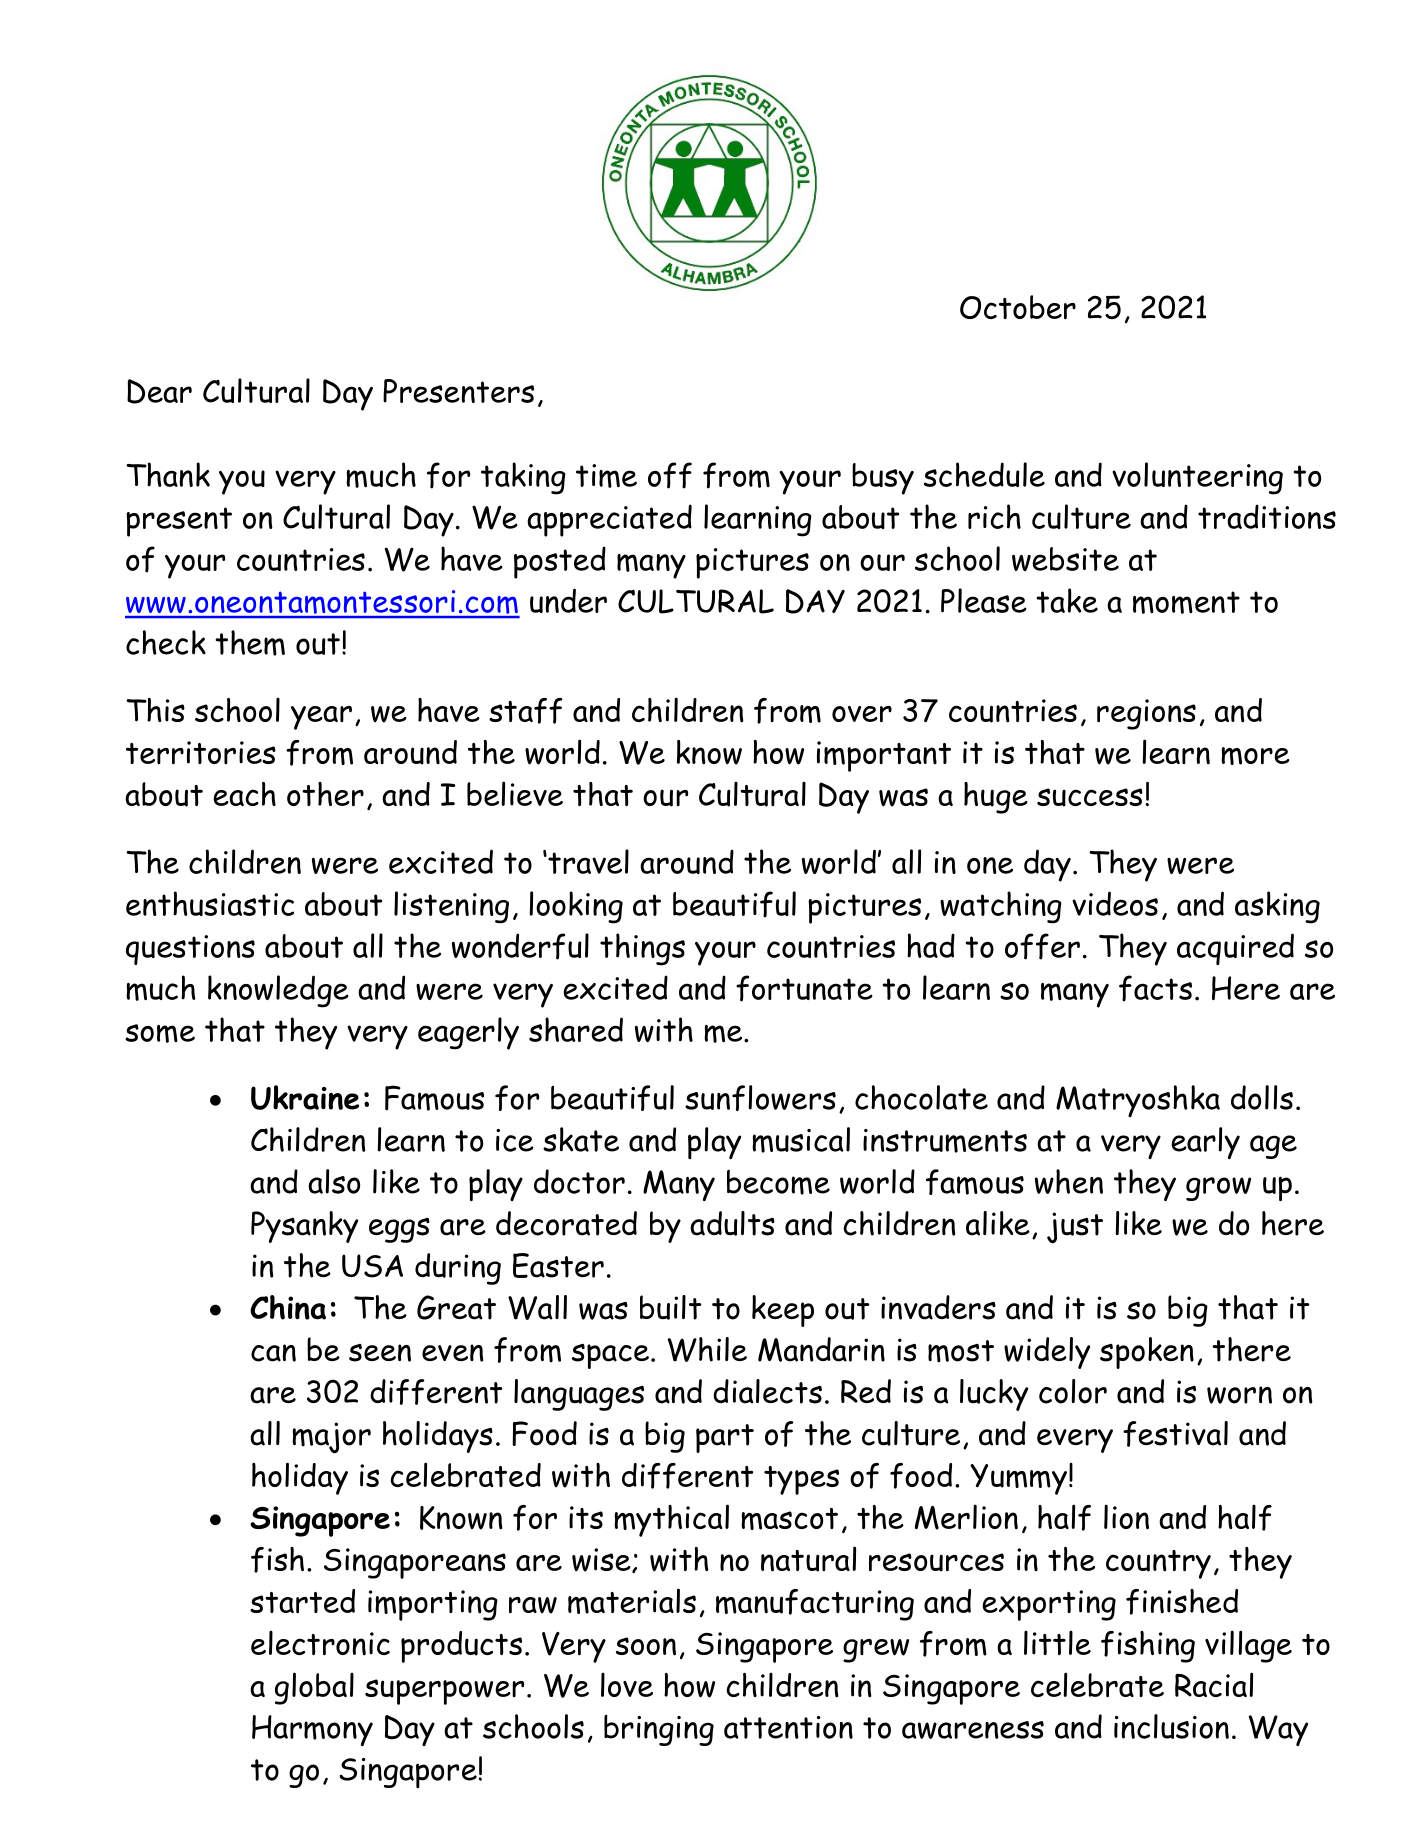 The image size is (1417, 1834). Describe the element at coordinates (305, 1097) in the screenshot. I see `Ukraine` at that location.
